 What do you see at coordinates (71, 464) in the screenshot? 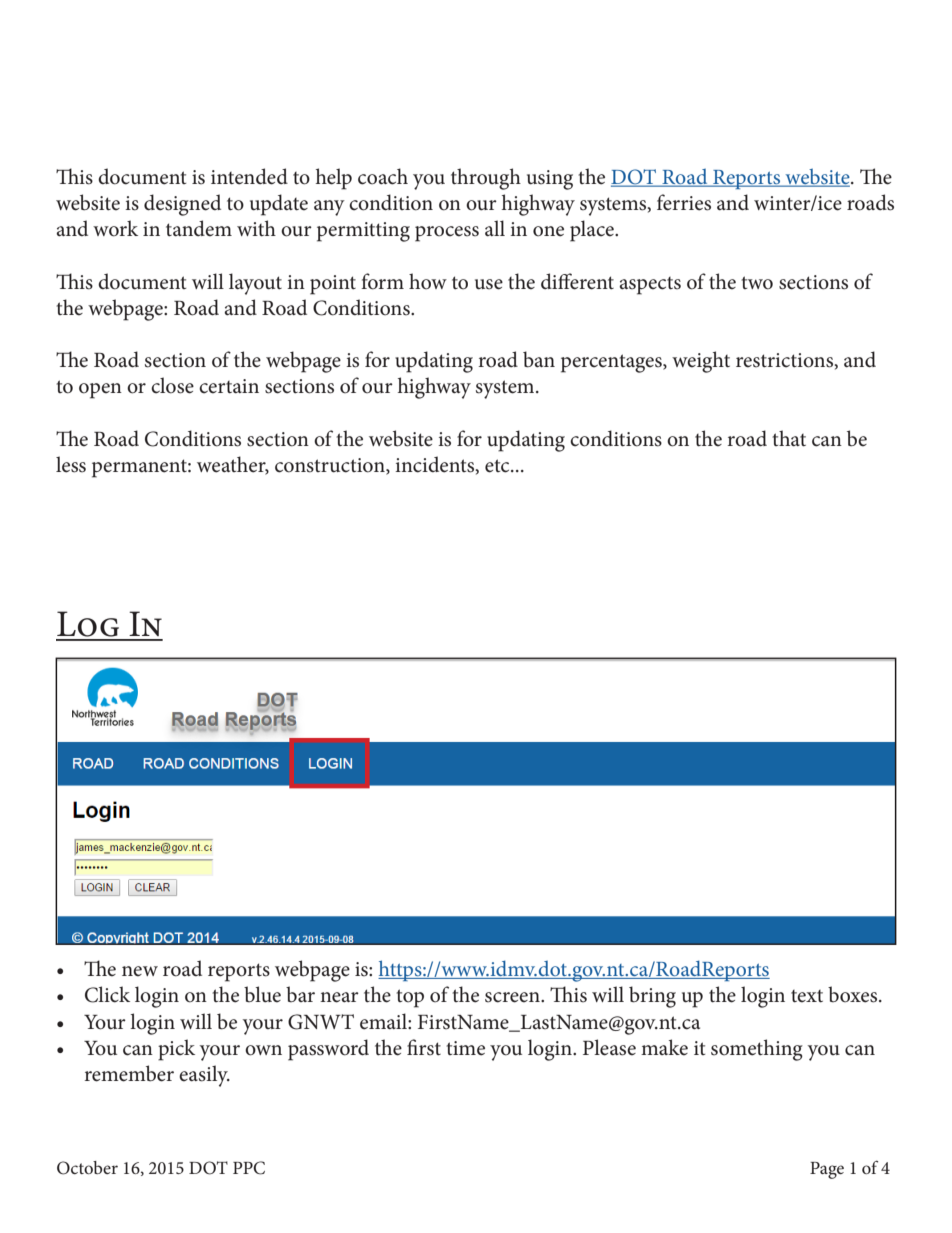
I see `less` at bounding box center [71, 464].
